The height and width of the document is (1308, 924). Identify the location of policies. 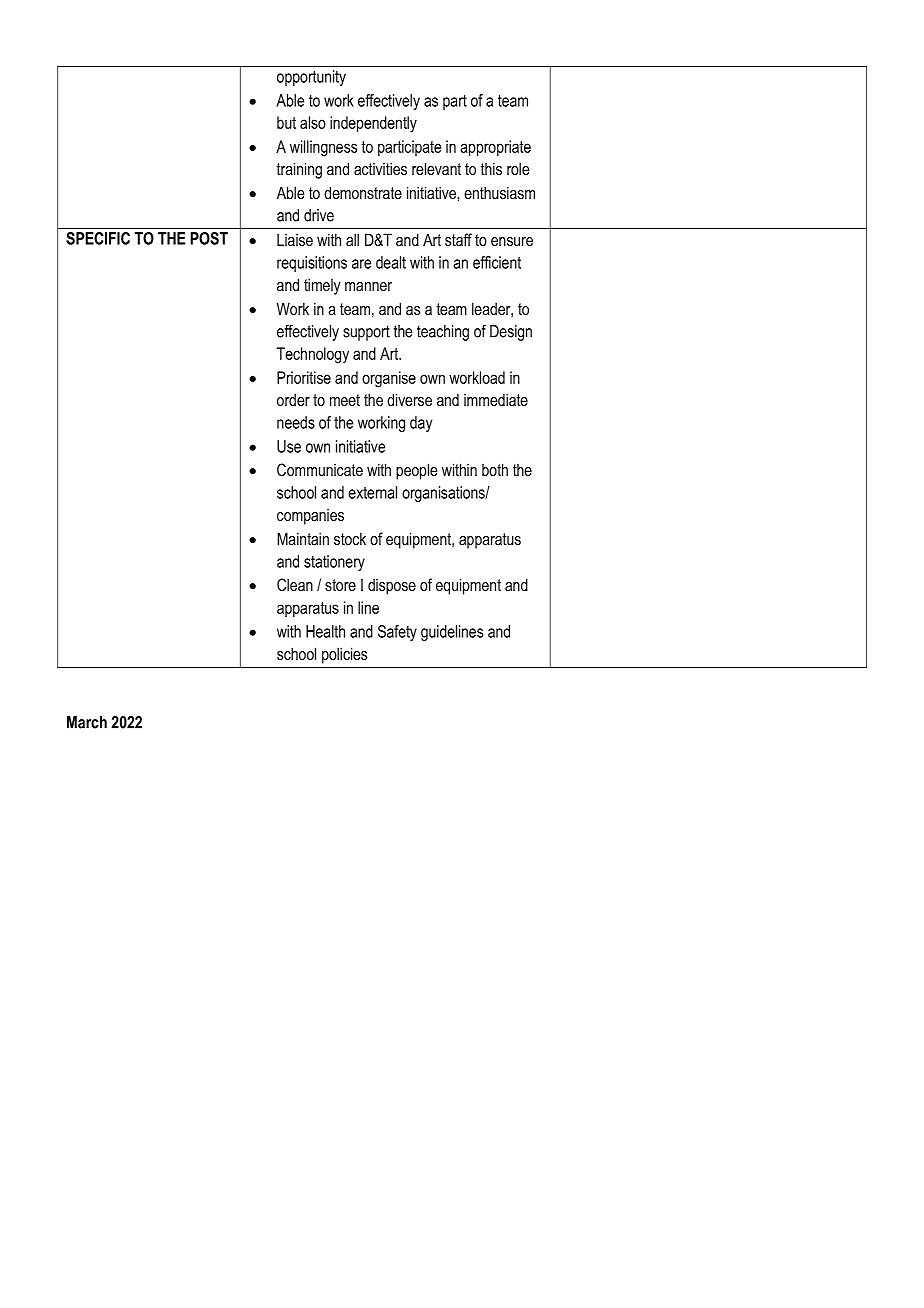
(344, 655).
